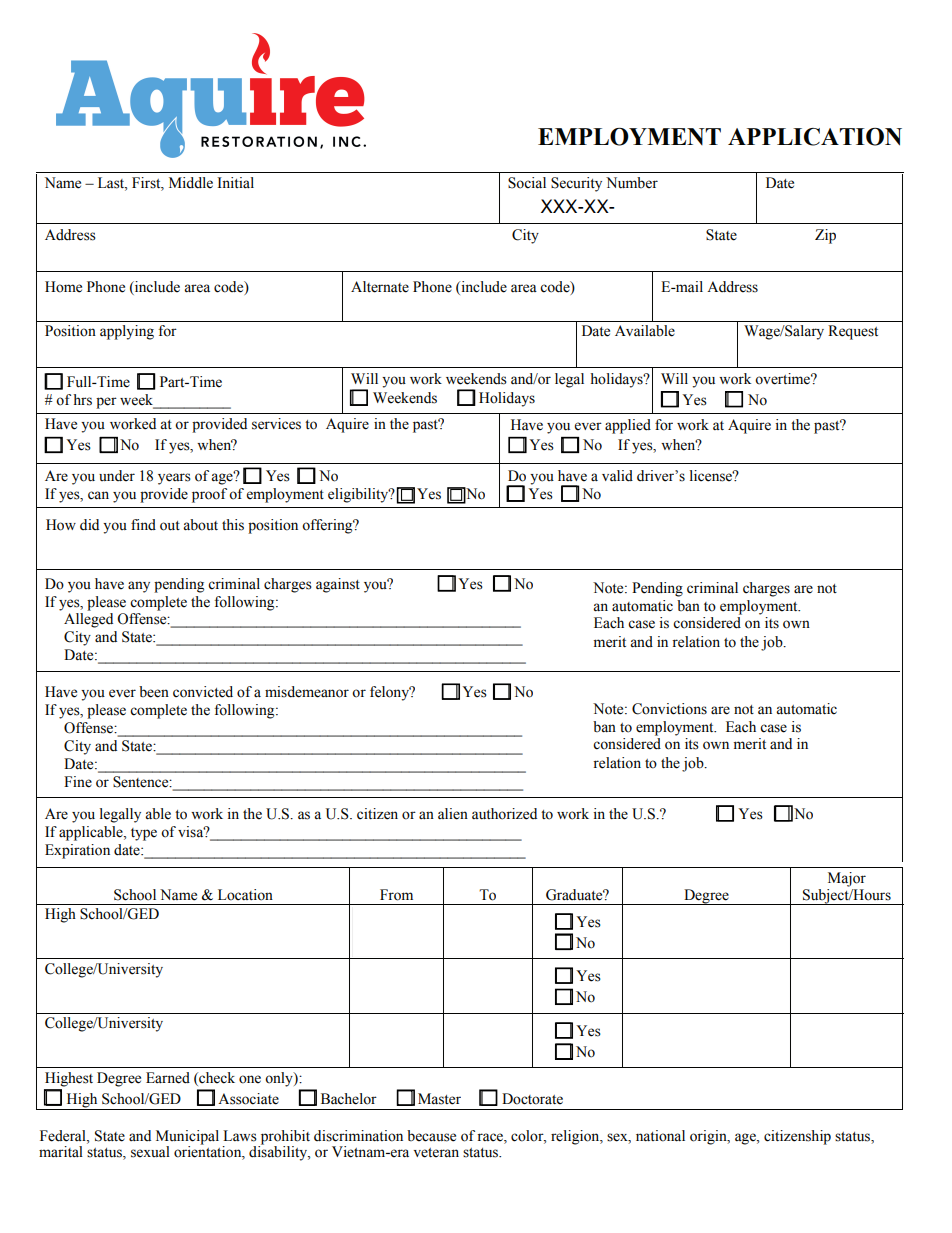  I want to click on type, so click(144, 834).
